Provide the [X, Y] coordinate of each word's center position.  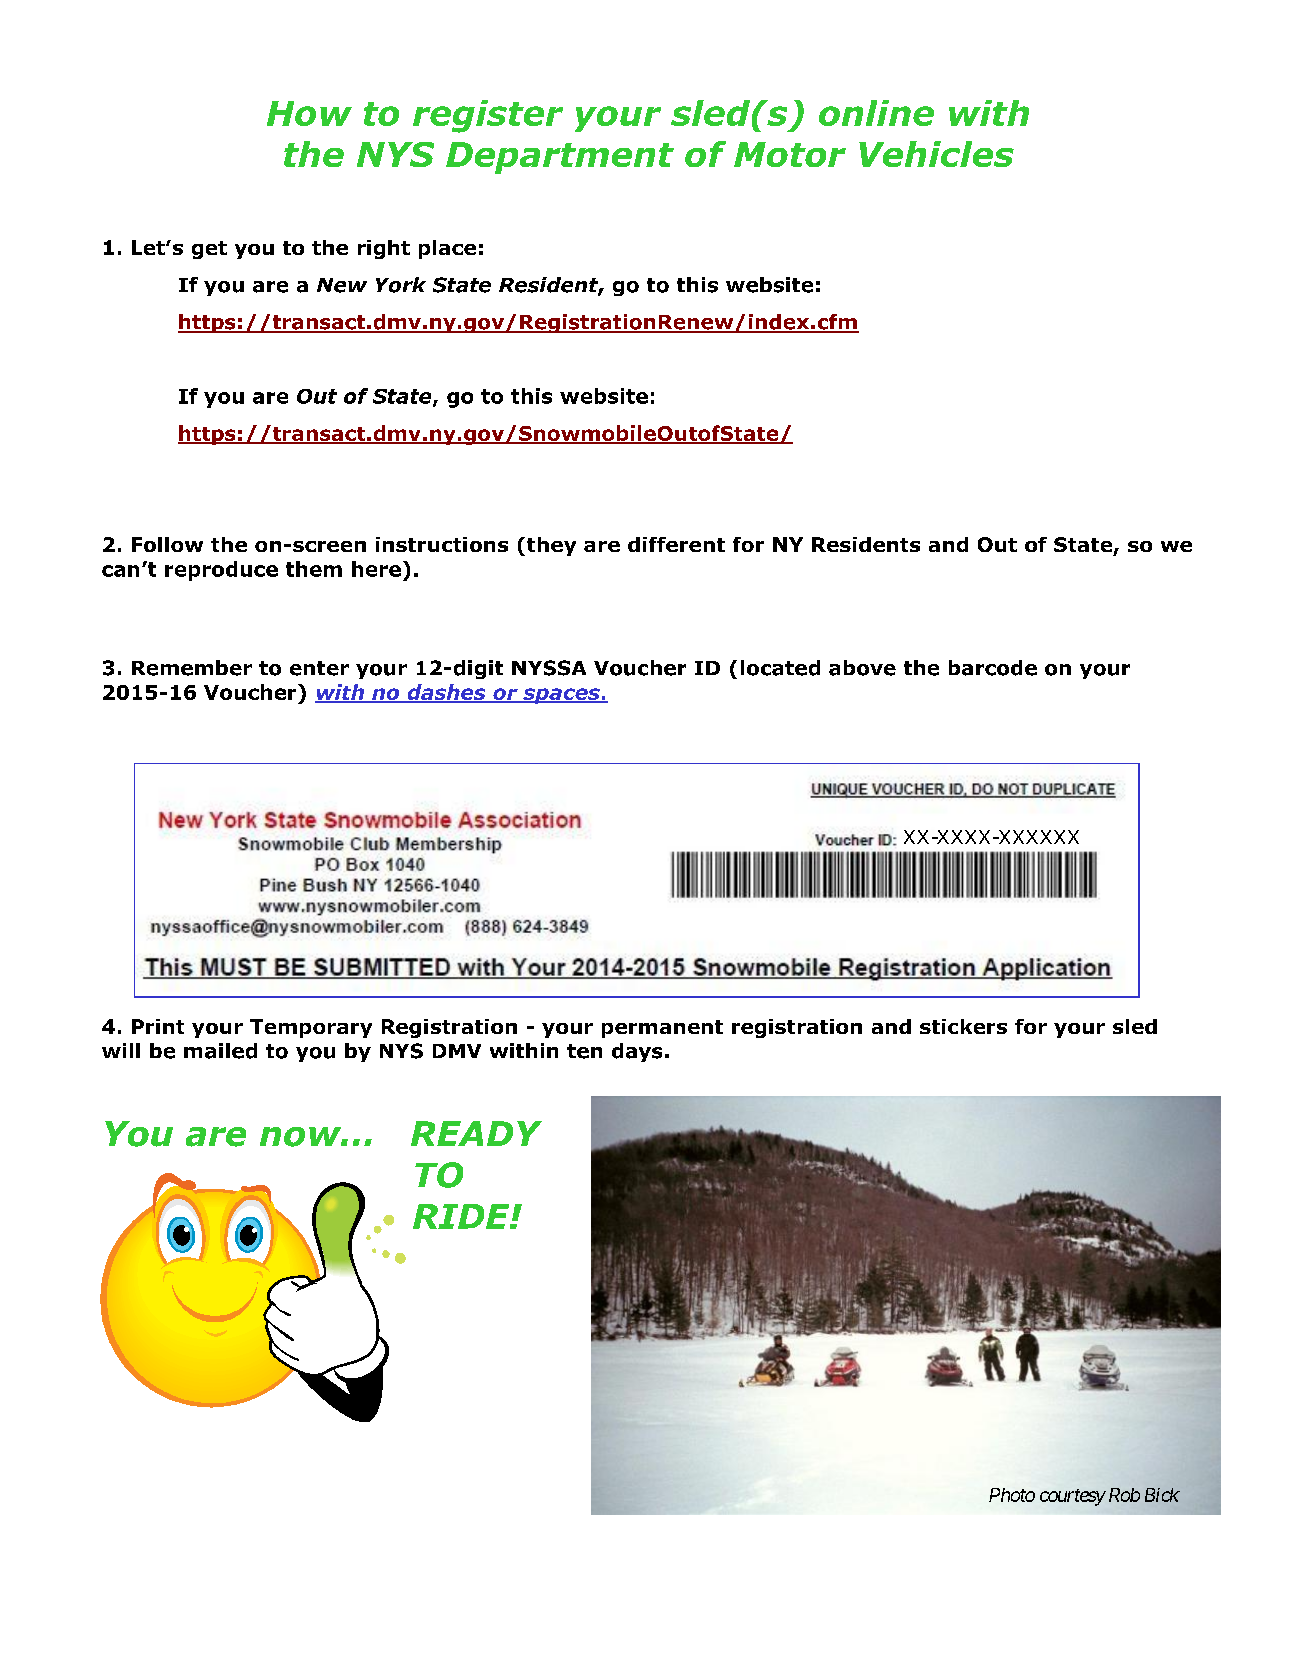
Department [560, 158]
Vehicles [936, 154]
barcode [993, 668]
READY [476, 1133]
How [309, 113]
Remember [192, 668]
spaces [561, 696]
